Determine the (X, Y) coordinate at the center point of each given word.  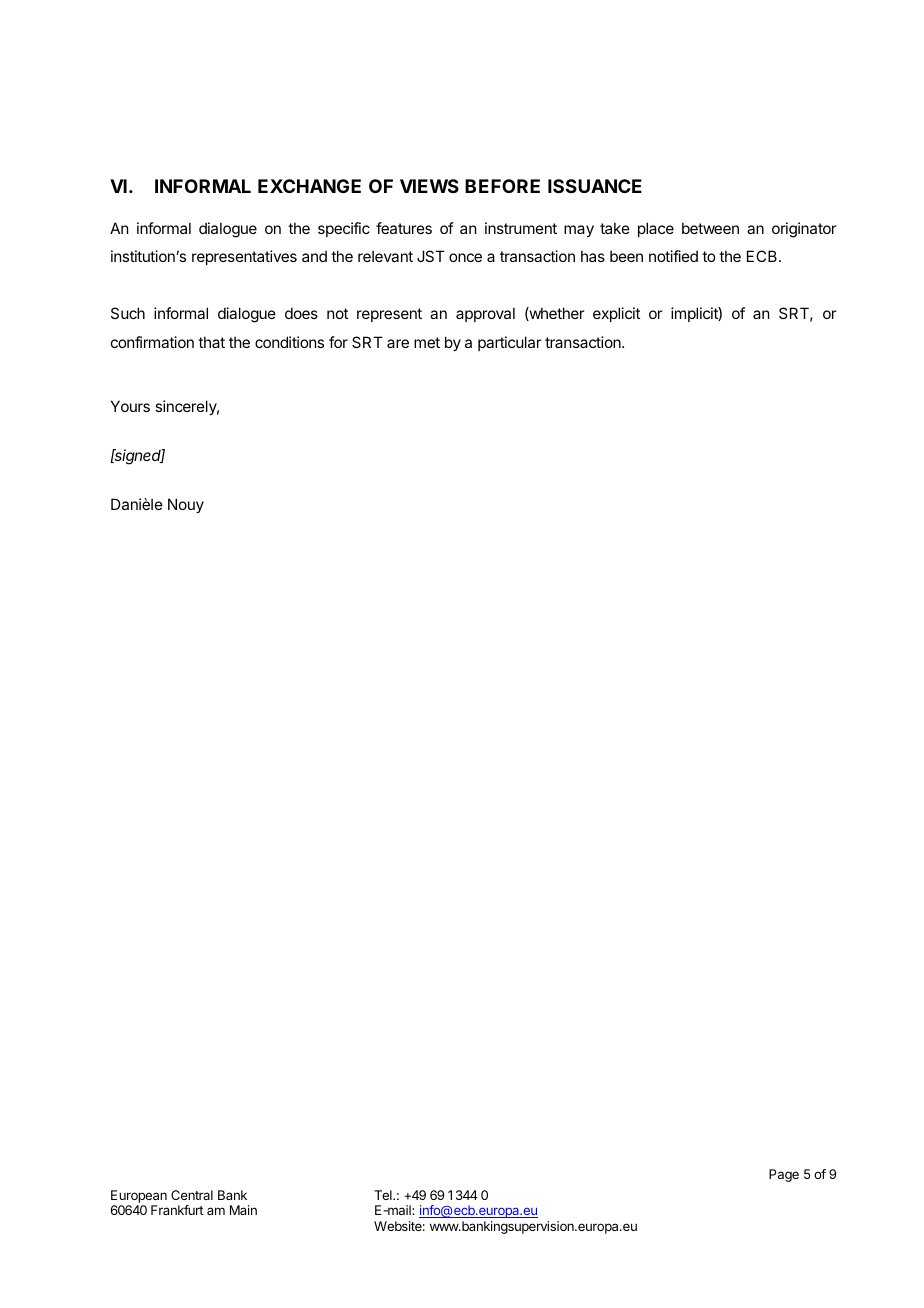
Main (243, 1210)
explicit (616, 314)
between (710, 228)
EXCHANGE (309, 186)
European (139, 1196)
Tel (384, 1195)
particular (509, 343)
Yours (130, 406)
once (465, 257)
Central (192, 1195)
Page (784, 1175)
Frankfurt (177, 1210)
